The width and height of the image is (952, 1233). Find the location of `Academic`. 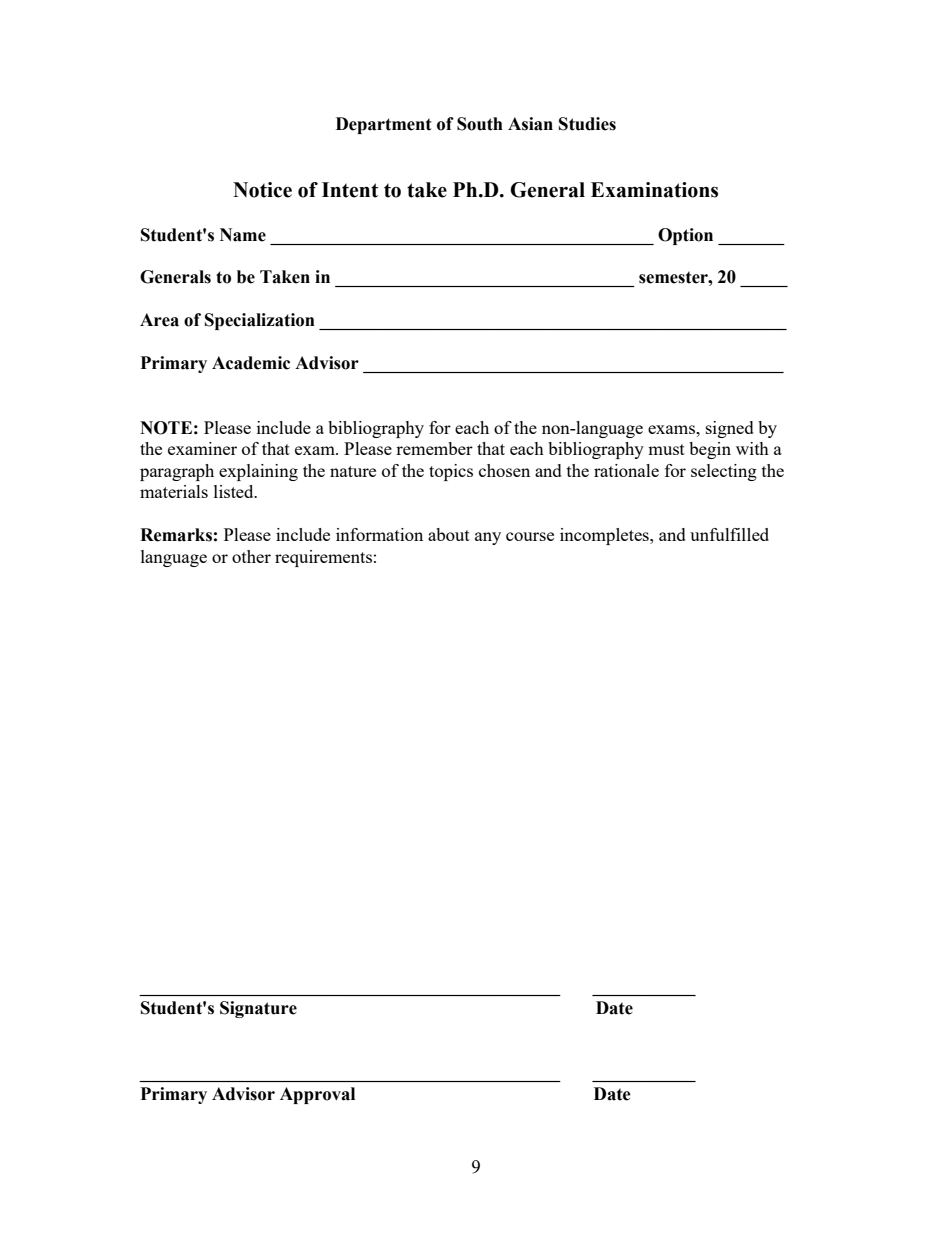

Academic is located at coordinates (251, 363).
